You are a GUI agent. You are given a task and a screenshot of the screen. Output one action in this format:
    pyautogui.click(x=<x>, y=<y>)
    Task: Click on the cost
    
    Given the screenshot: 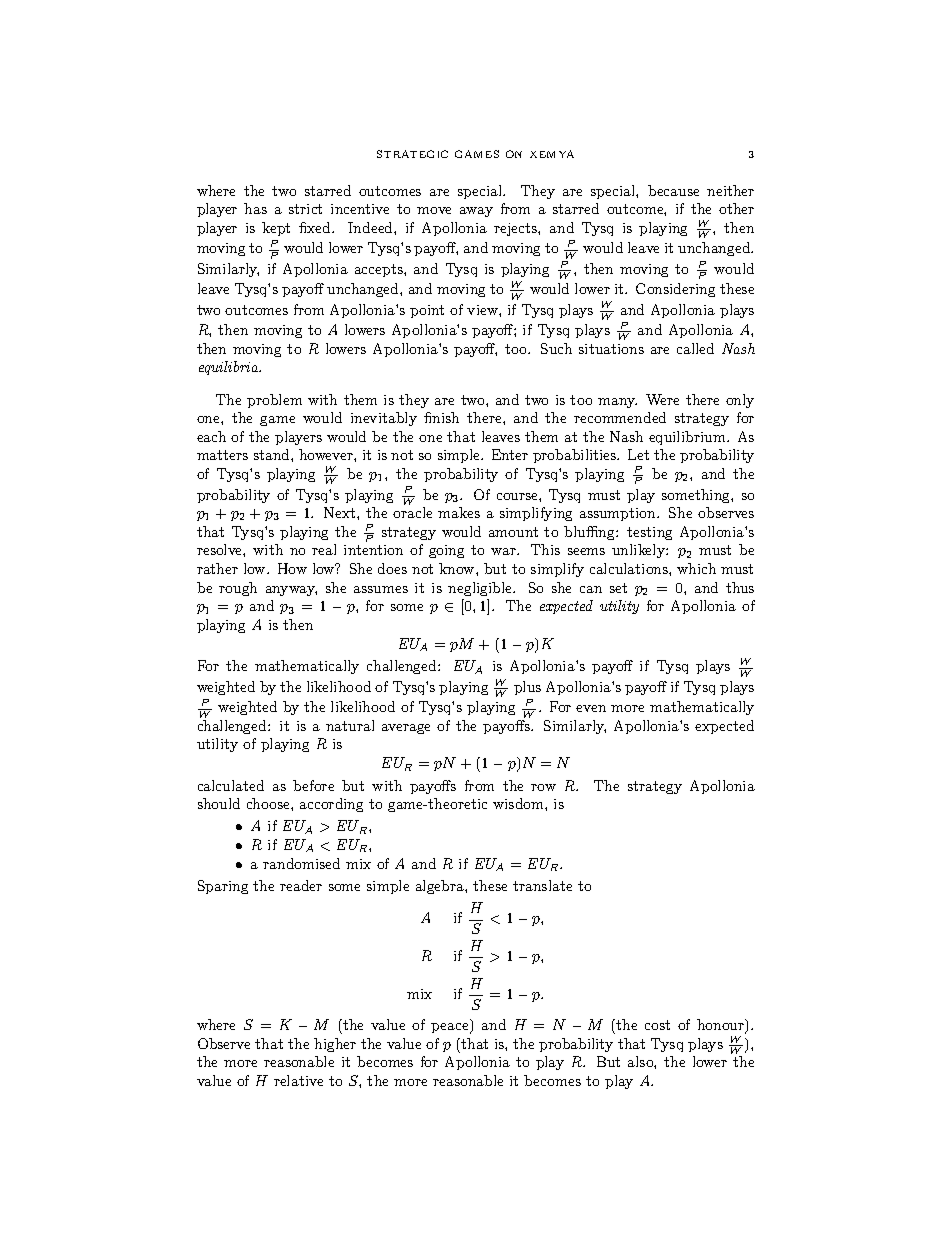 What is the action you would take?
    pyautogui.click(x=657, y=1025)
